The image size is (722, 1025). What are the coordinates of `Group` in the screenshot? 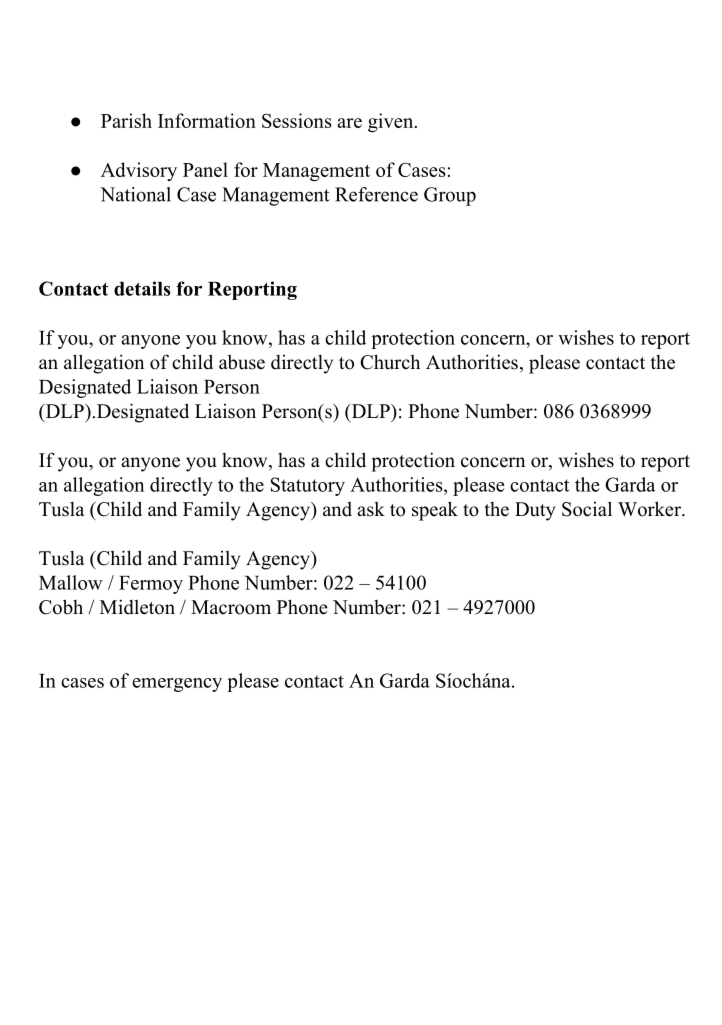 It's located at (450, 196).
